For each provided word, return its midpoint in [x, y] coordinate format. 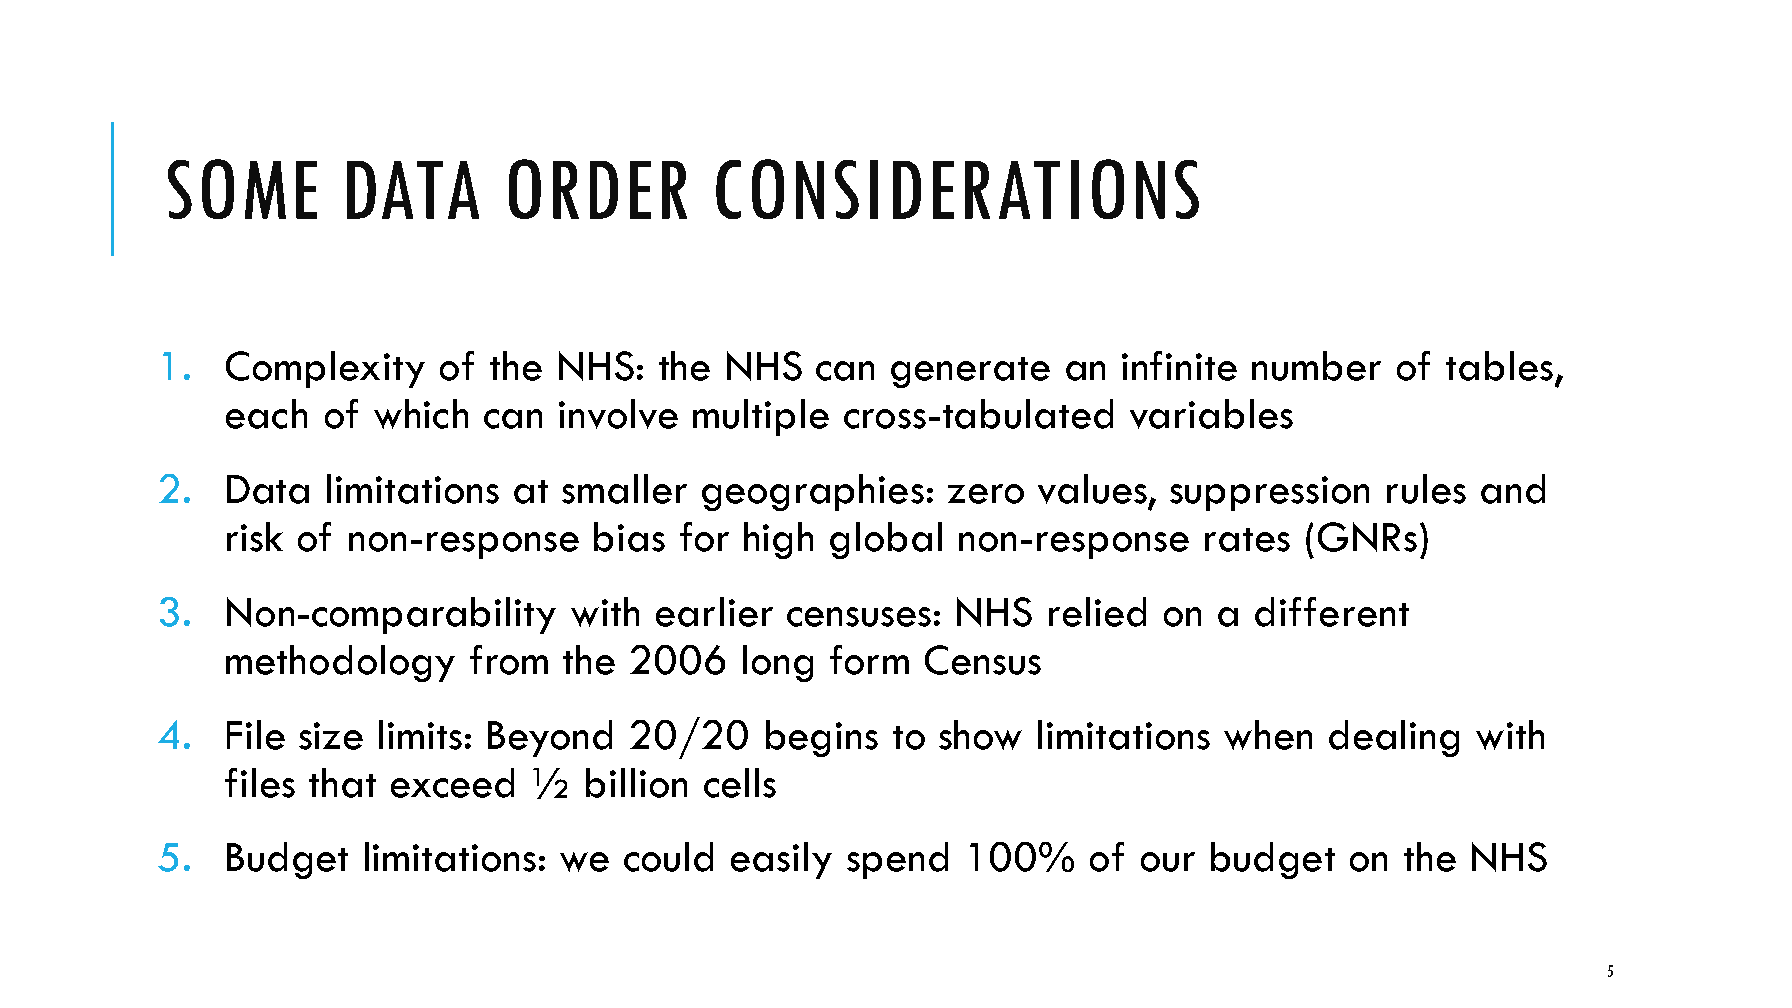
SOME [242, 189]
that [342, 783]
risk [255, 537]
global [886, 540]
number [1316, 366]
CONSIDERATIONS [957, 189]
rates [1247, 540]
